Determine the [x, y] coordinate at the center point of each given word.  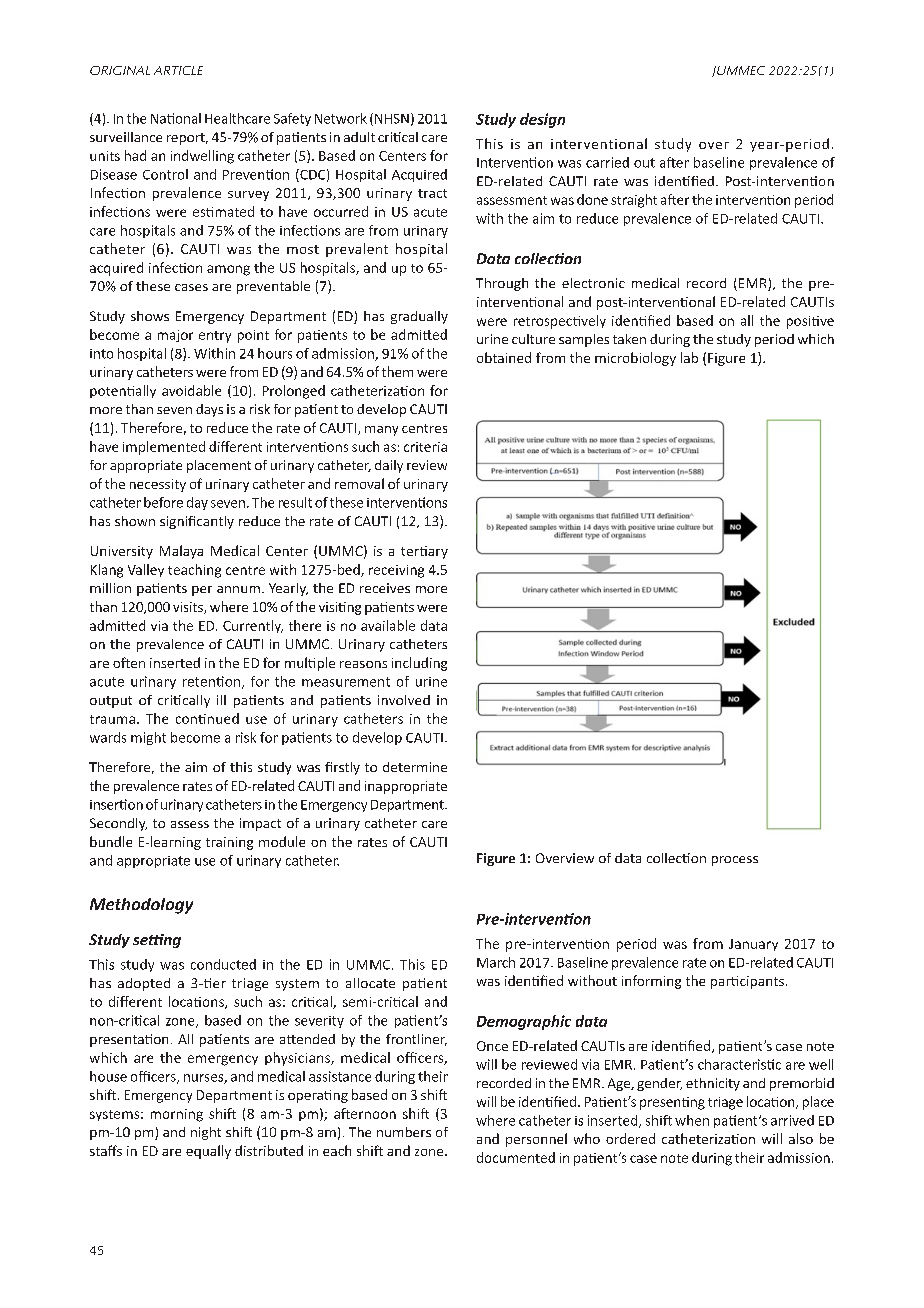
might [148, 738]
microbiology [635, 359]
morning [177, 1115]
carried [607, 162]
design [542, 120]
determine [415, 767]
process [735, 861]
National [176, 118]
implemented [164, 448]
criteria [425, 447]
